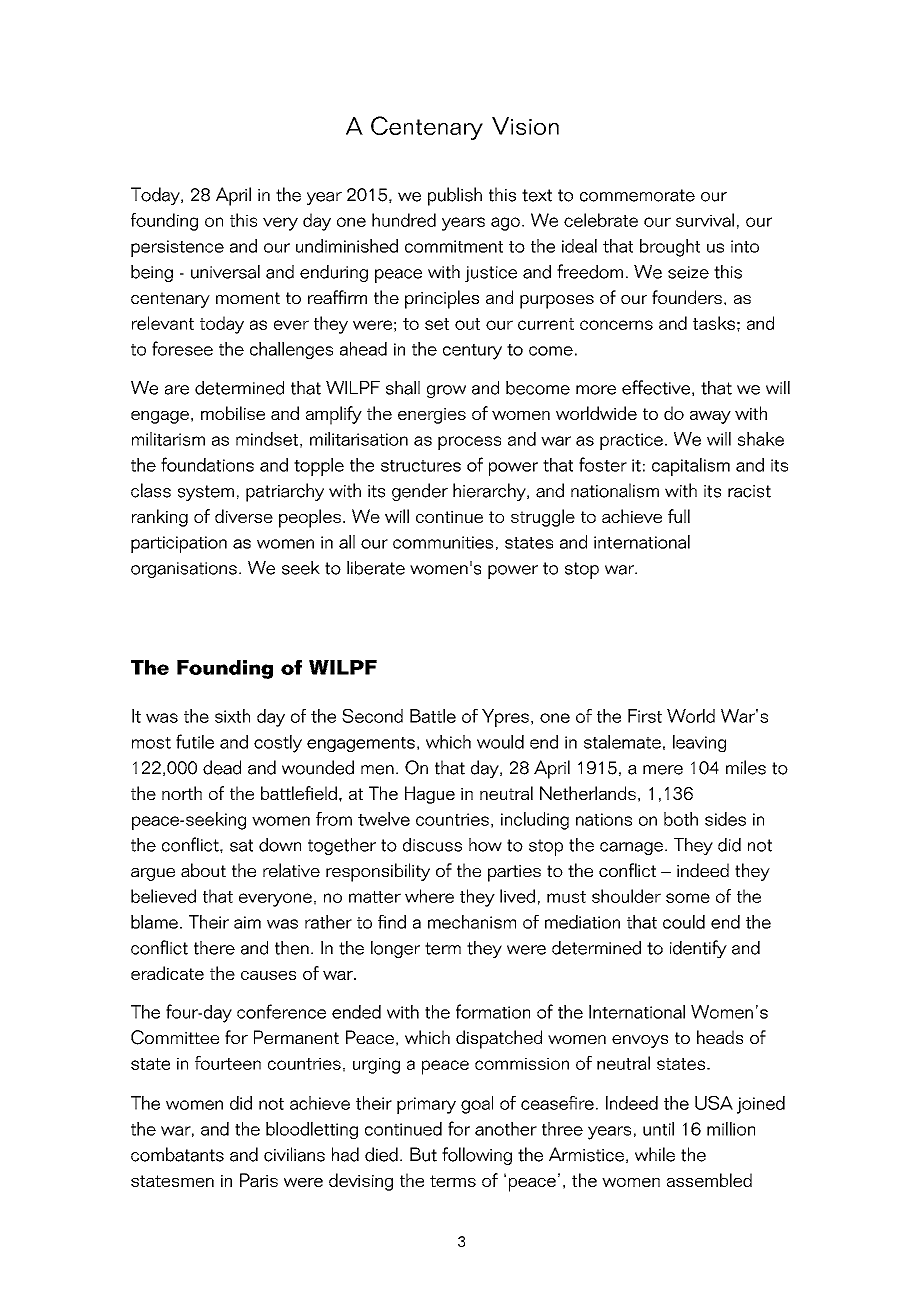 The width and height of the screenshot is (924, 1308). Describe the element at coordinates (455, 196) in the screenshot. I see `publish` at that location.
